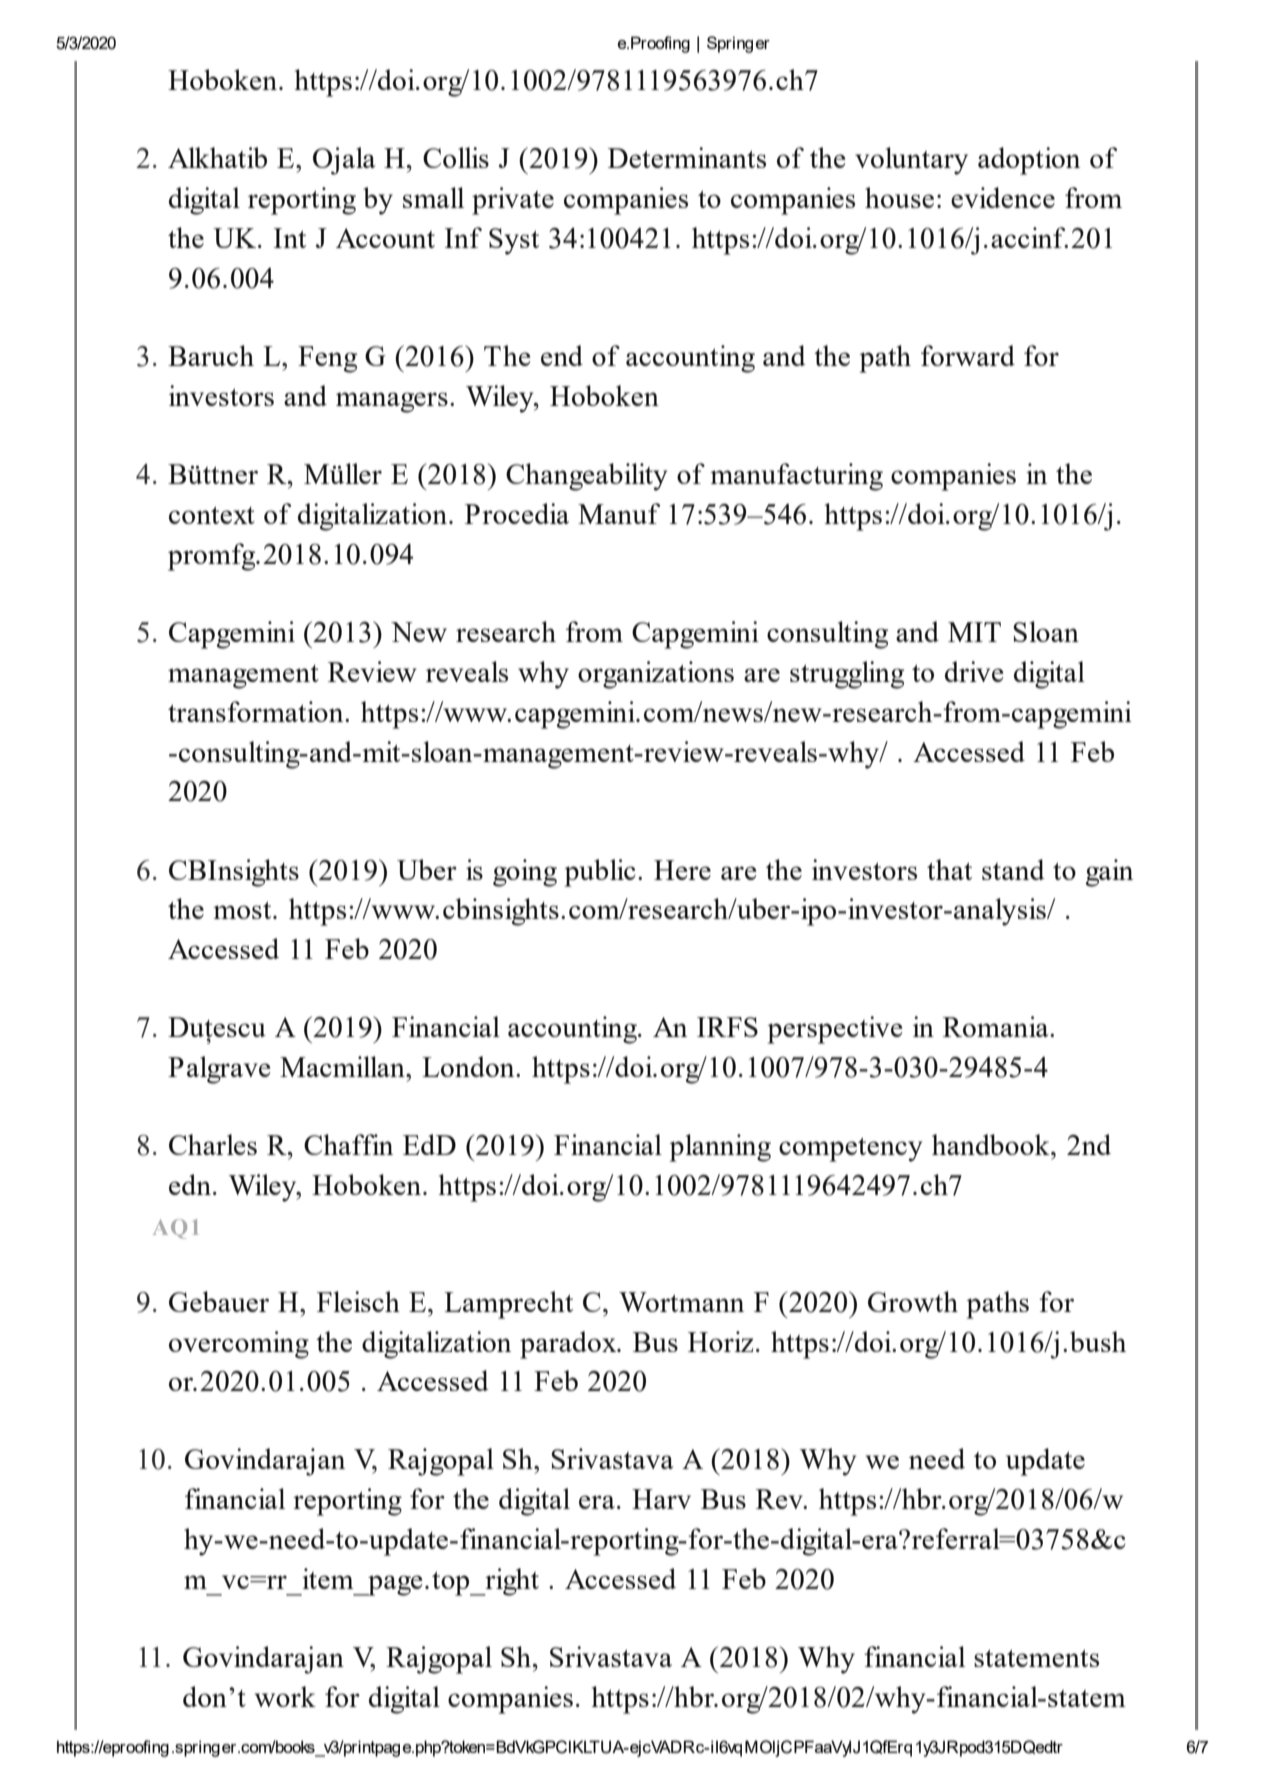 This document has width=1264, height=1789. Describe the element at coordinates (569, 1345) in the document. I see `paradox` at that location.
